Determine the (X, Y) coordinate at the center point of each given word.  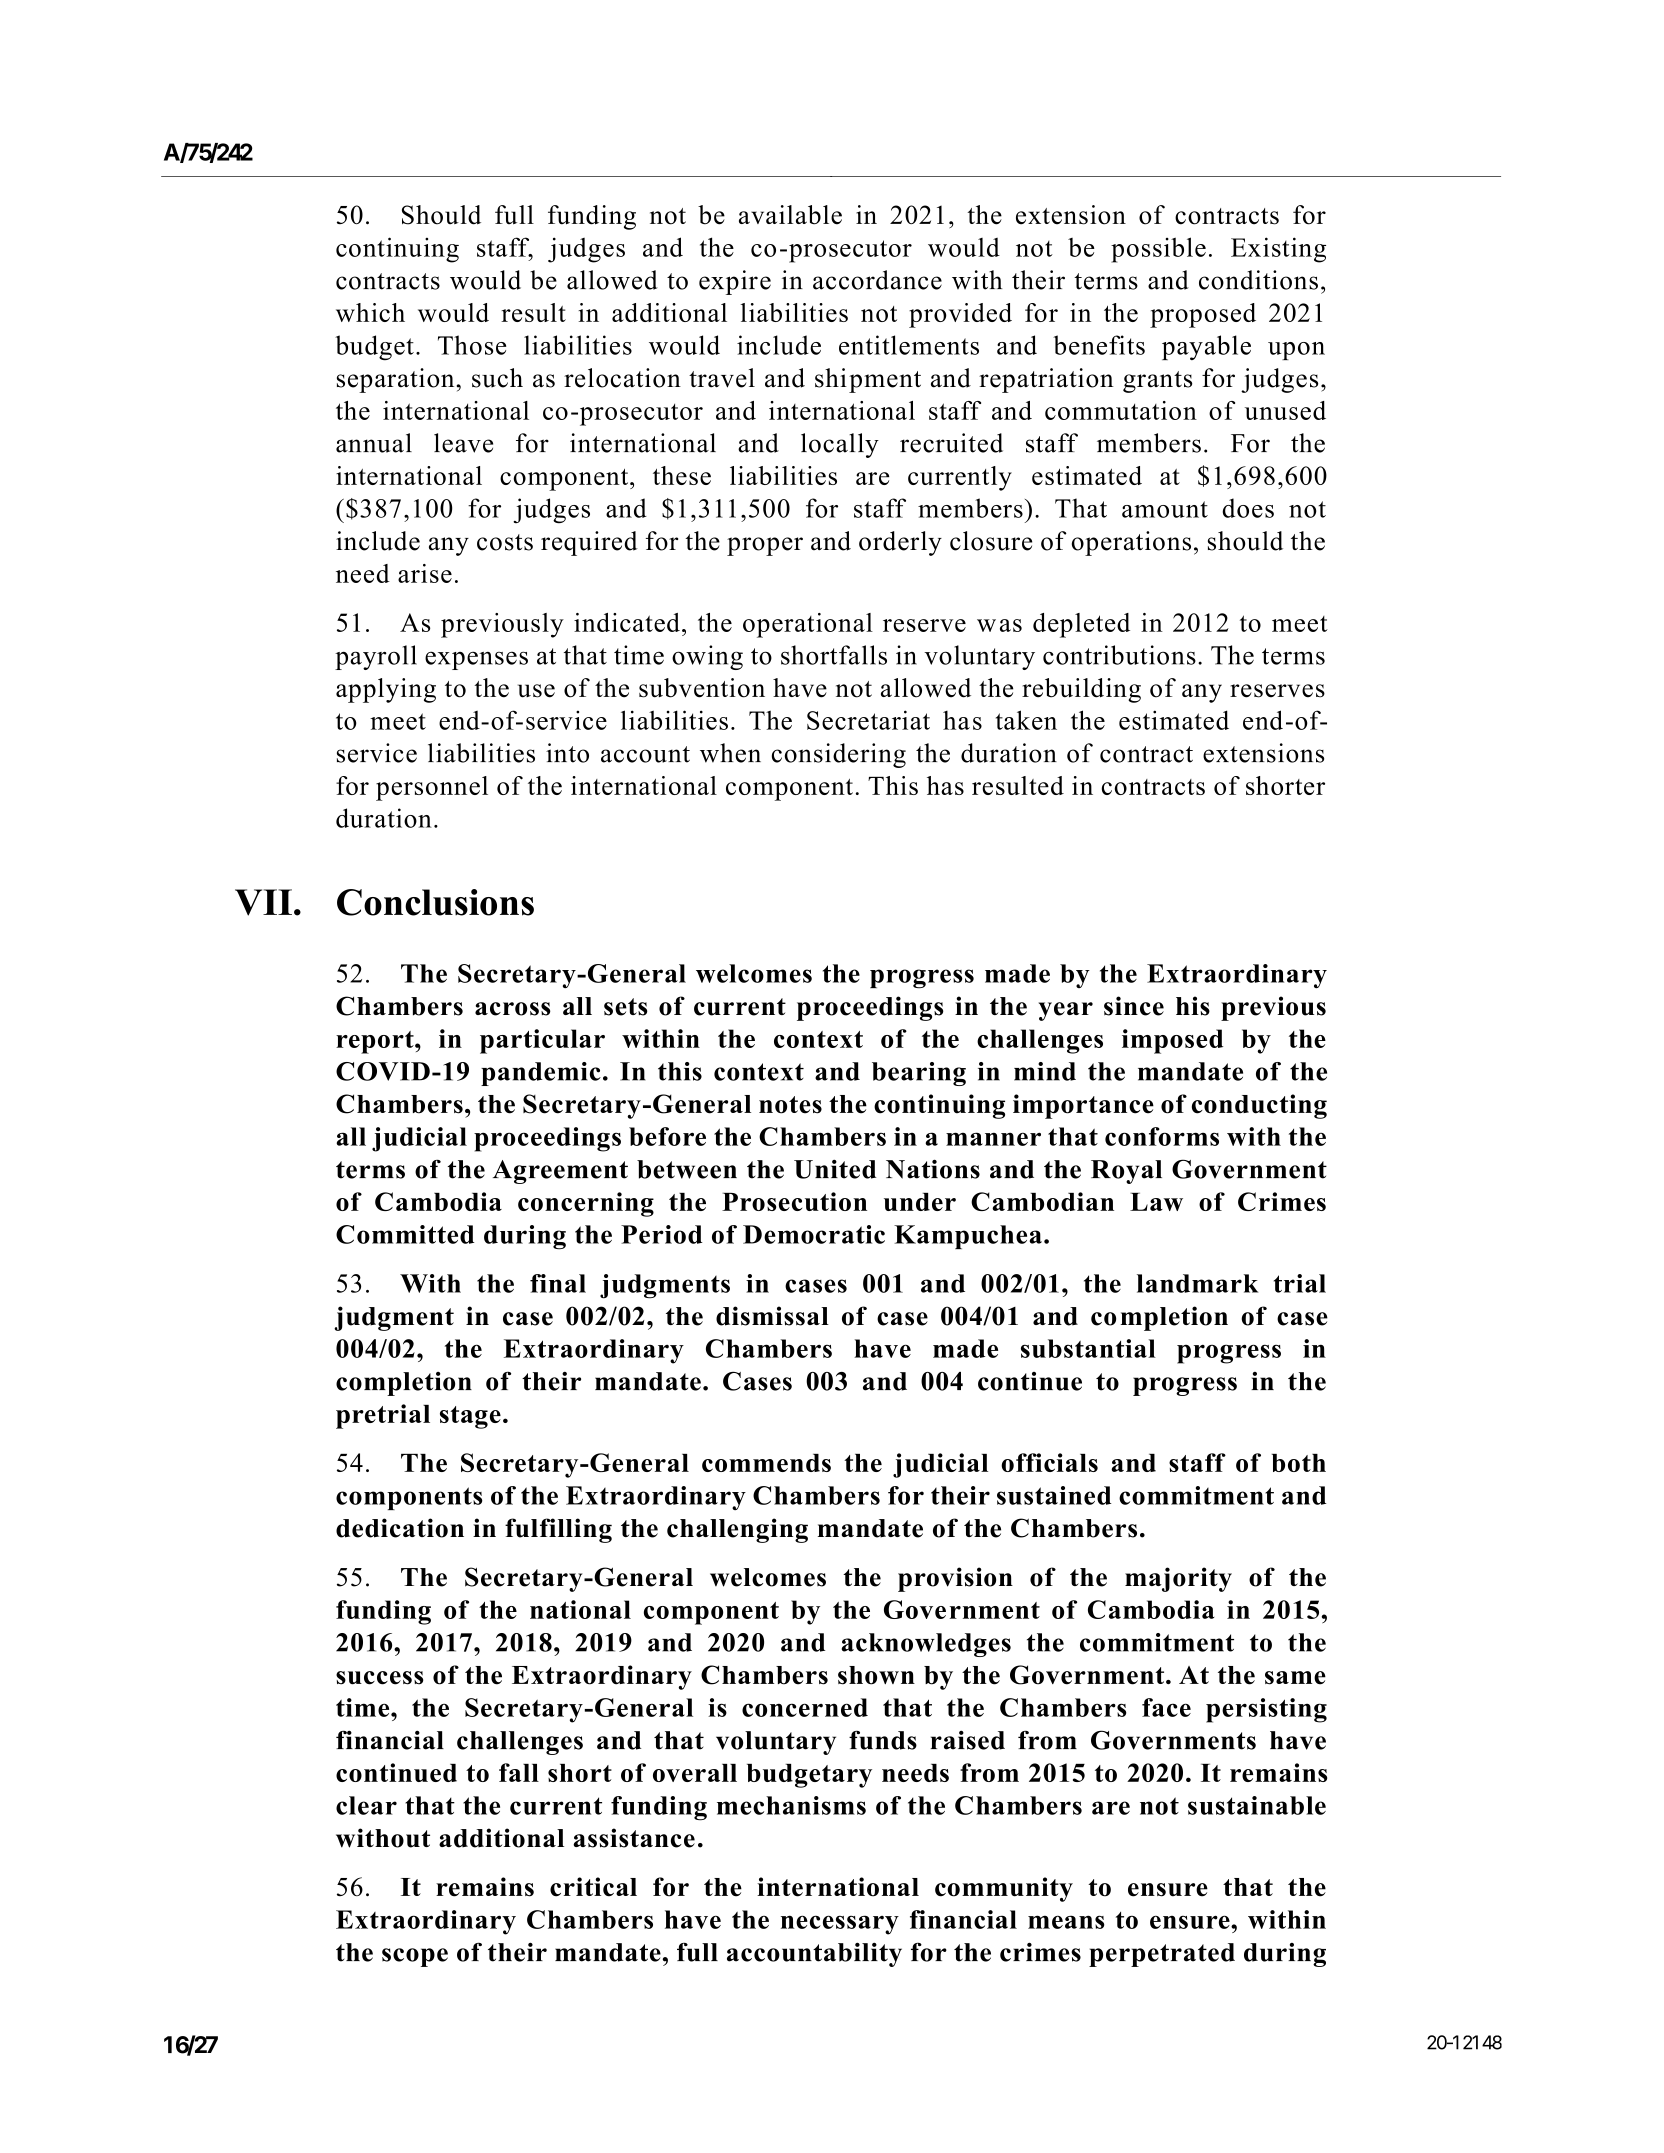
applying (386, 690)
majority (1178, 1579)
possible (1158, 250)
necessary (840, 1925)
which (370, 312)
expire (735, 282)
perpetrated (1162, 1955)
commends (766, 1463)
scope (415, 1957)
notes (790, 1105)
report (376, 1042)
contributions (1119, 655)
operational (808, 625)
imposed (1172, 1041)
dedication (400, 1528)
